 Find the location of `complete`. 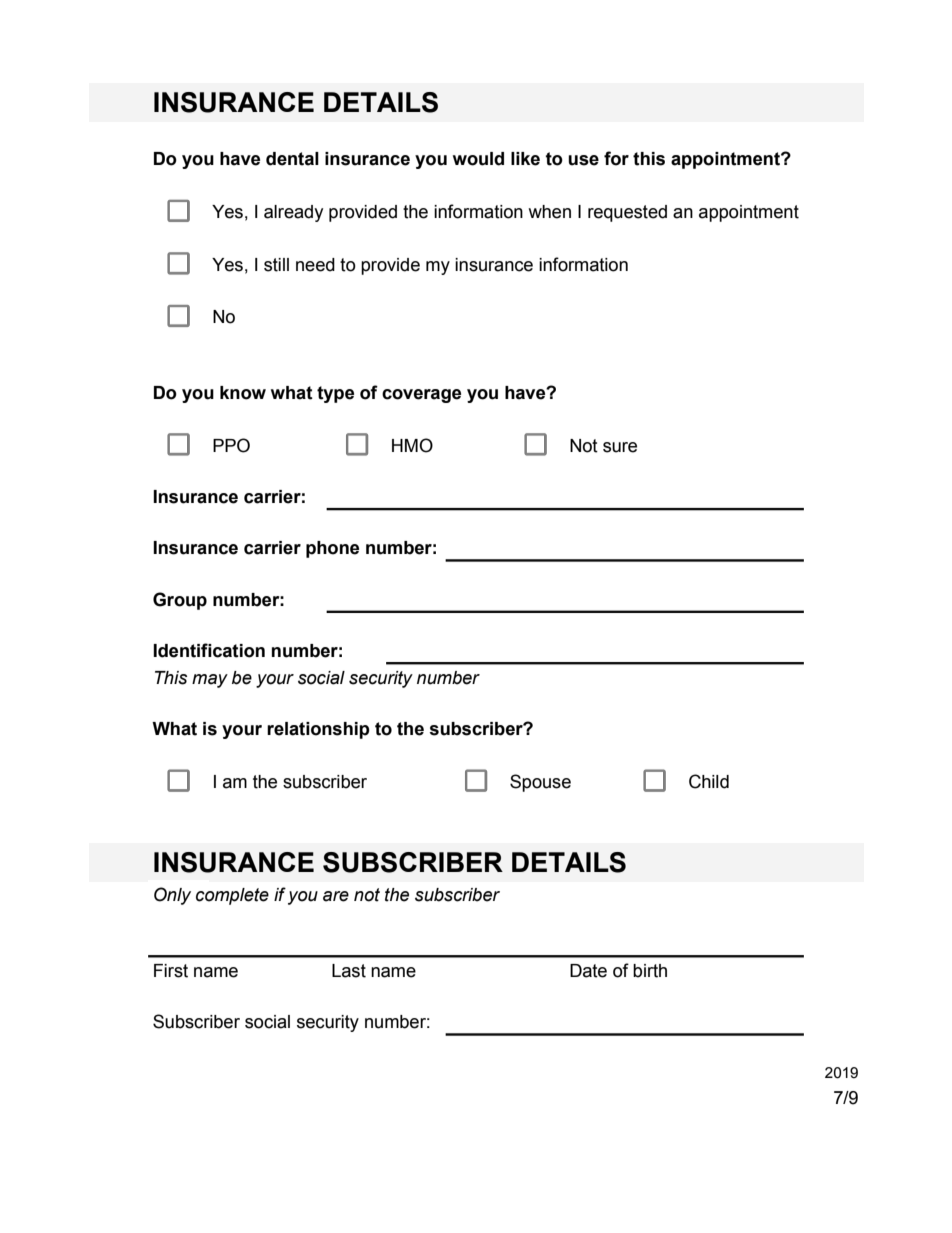

complete is located at coordinates (232, 896).
